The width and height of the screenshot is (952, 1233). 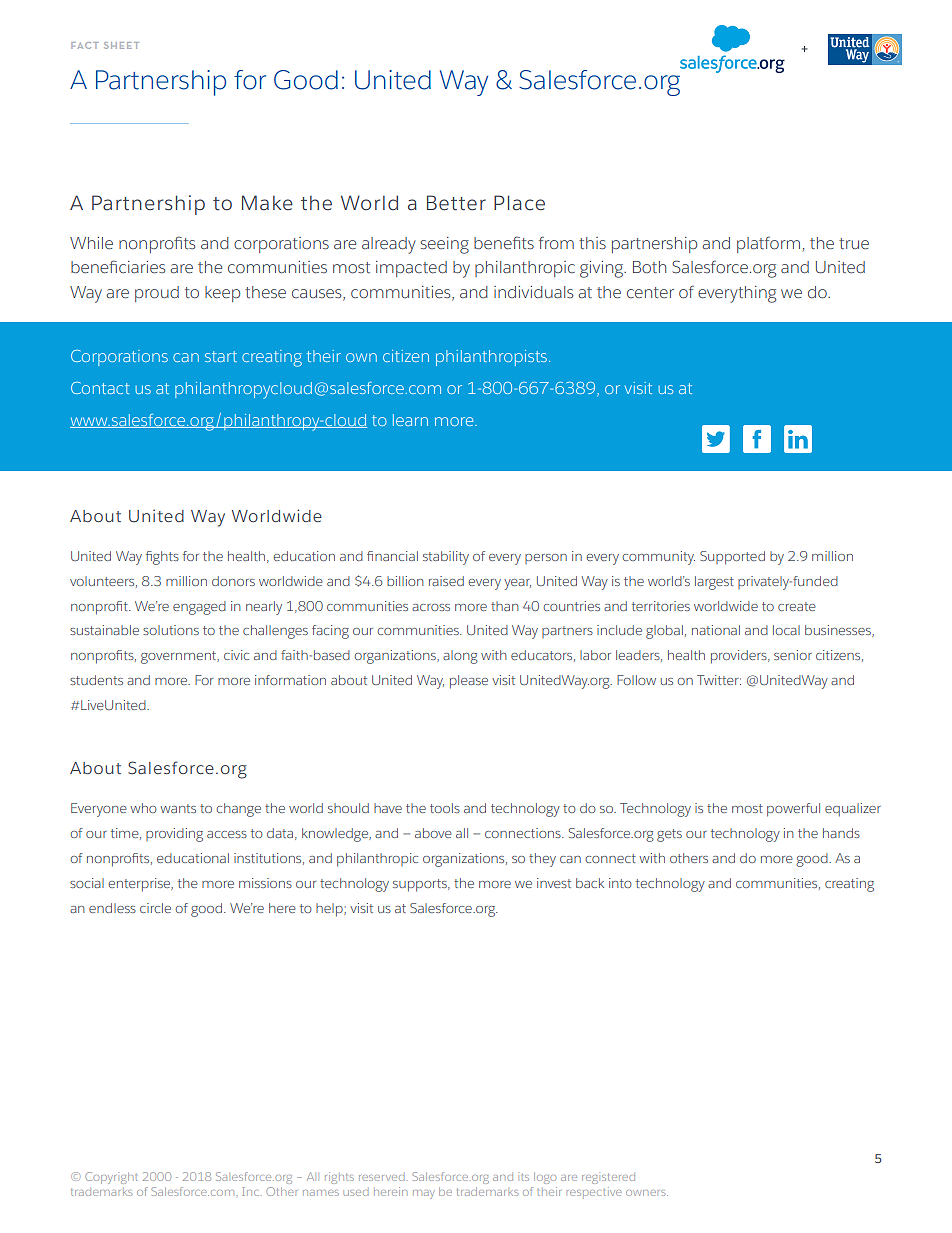 What do you see at coordinates (456, 203) in the screenshot?
I see `Better` at bounding box center [456, 203].
